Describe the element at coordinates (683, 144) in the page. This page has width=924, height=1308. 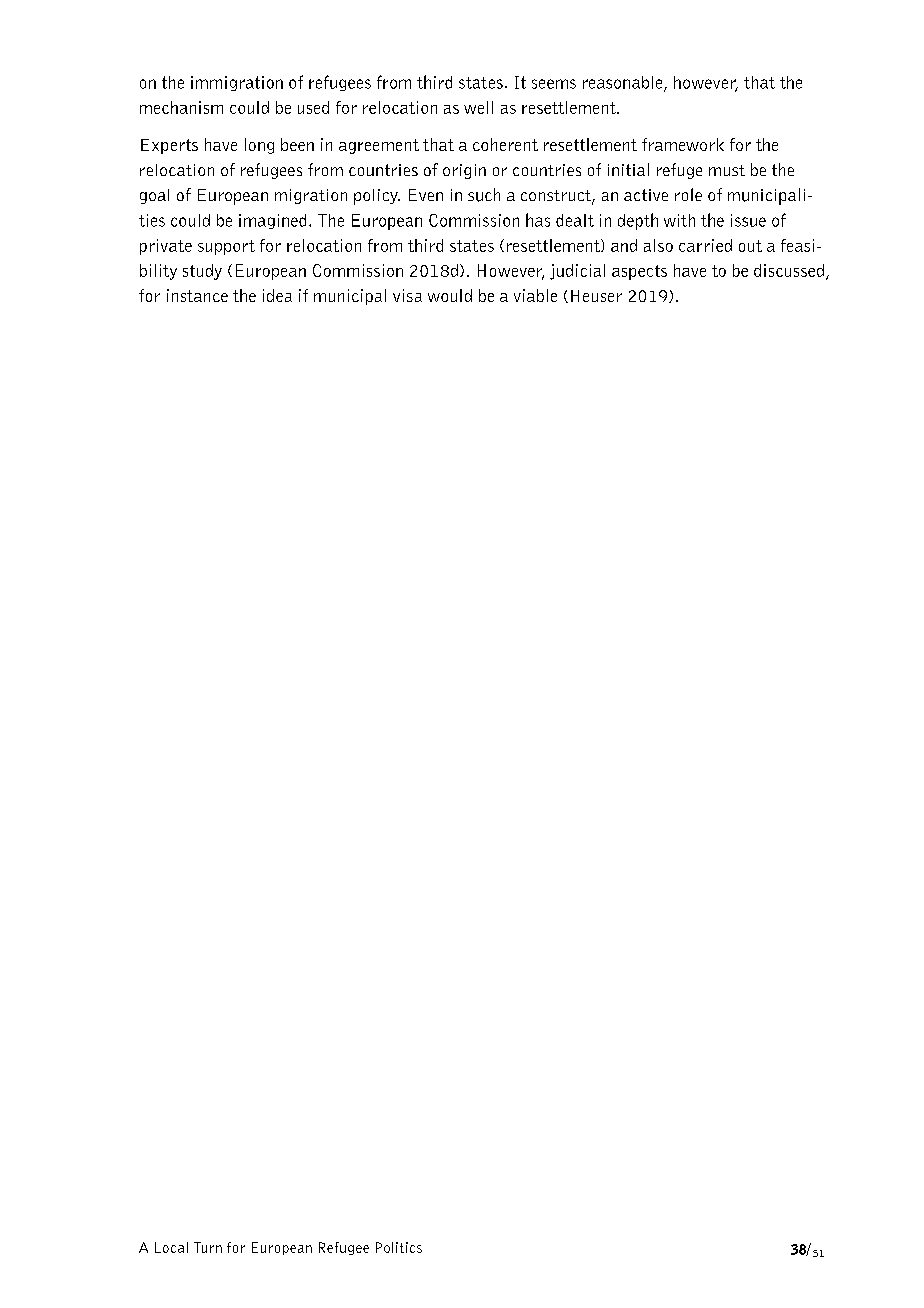
I see `framework` at that location.
